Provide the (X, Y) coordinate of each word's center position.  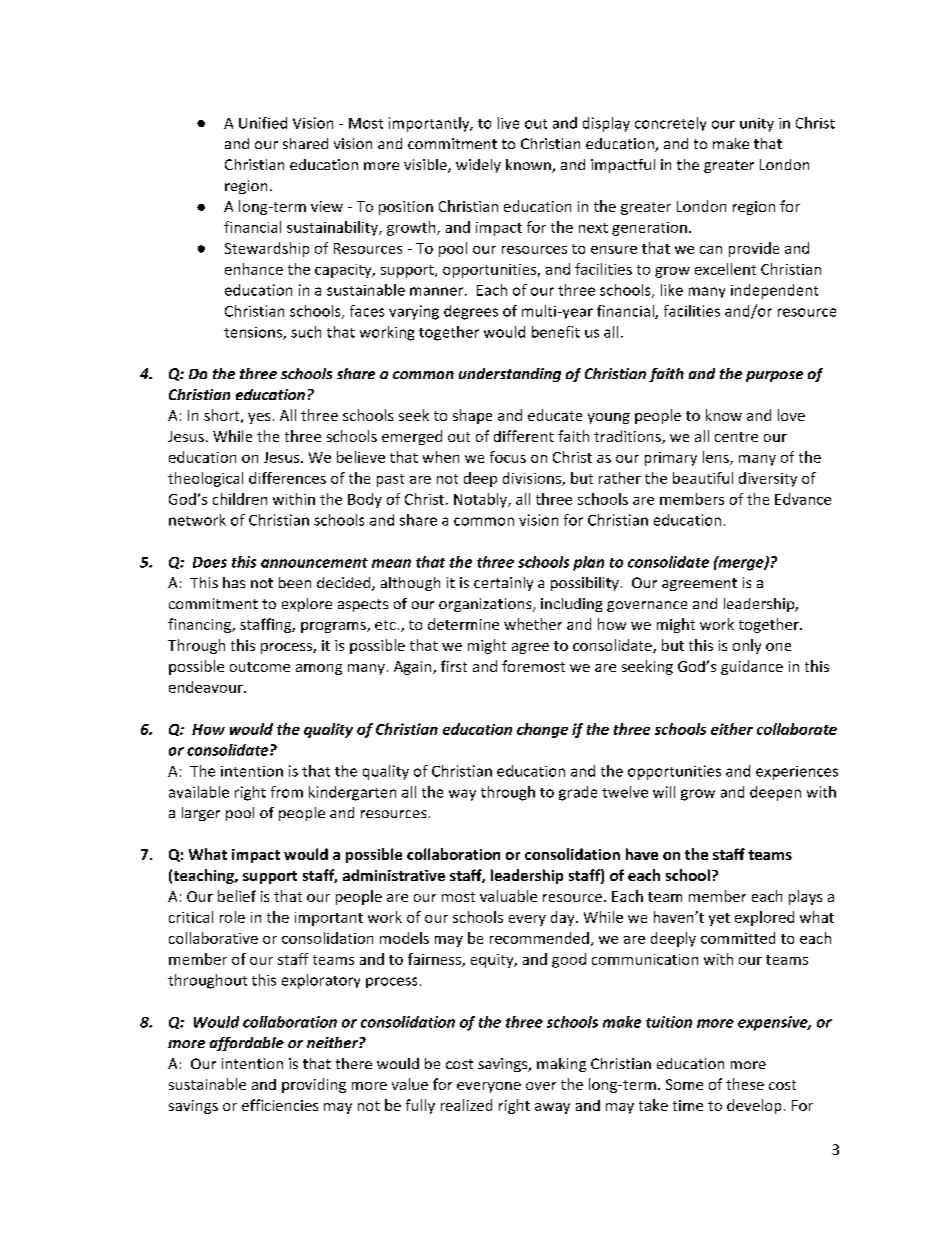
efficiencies (280, 1105)
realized (466, 1105)
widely (478, 166)
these (745, 1084)
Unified (263, 123)
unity (757, 125)
